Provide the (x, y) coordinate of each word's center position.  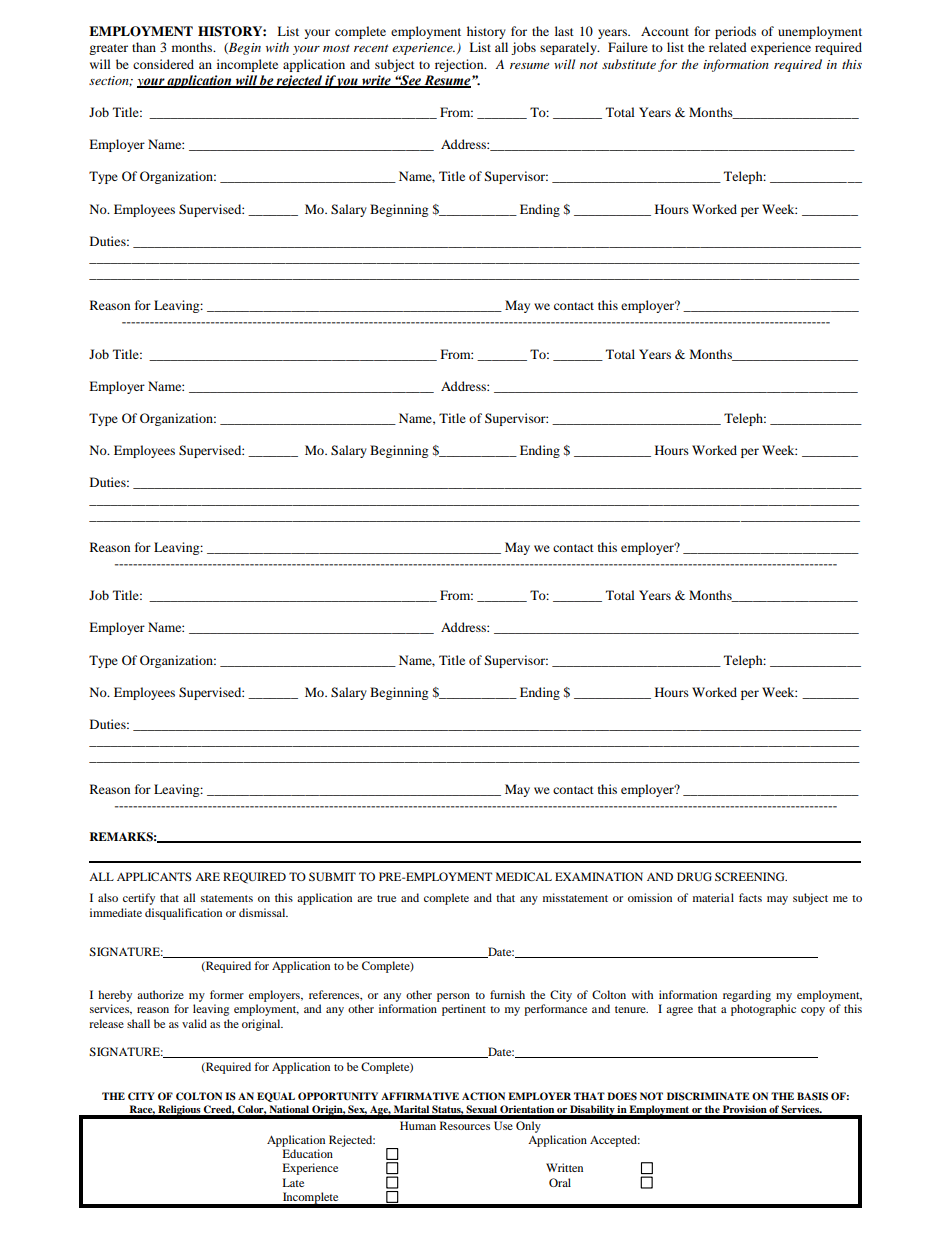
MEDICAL (524, 876)
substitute (629, 64)
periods (735, 32)
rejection (460, 65)
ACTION (483, 1096)
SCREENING (751, 876)
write (376, 81)
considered (163, 64)
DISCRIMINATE (708, 1096)
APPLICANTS (154, 876)
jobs (523, 48)
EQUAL (276, 1097)
